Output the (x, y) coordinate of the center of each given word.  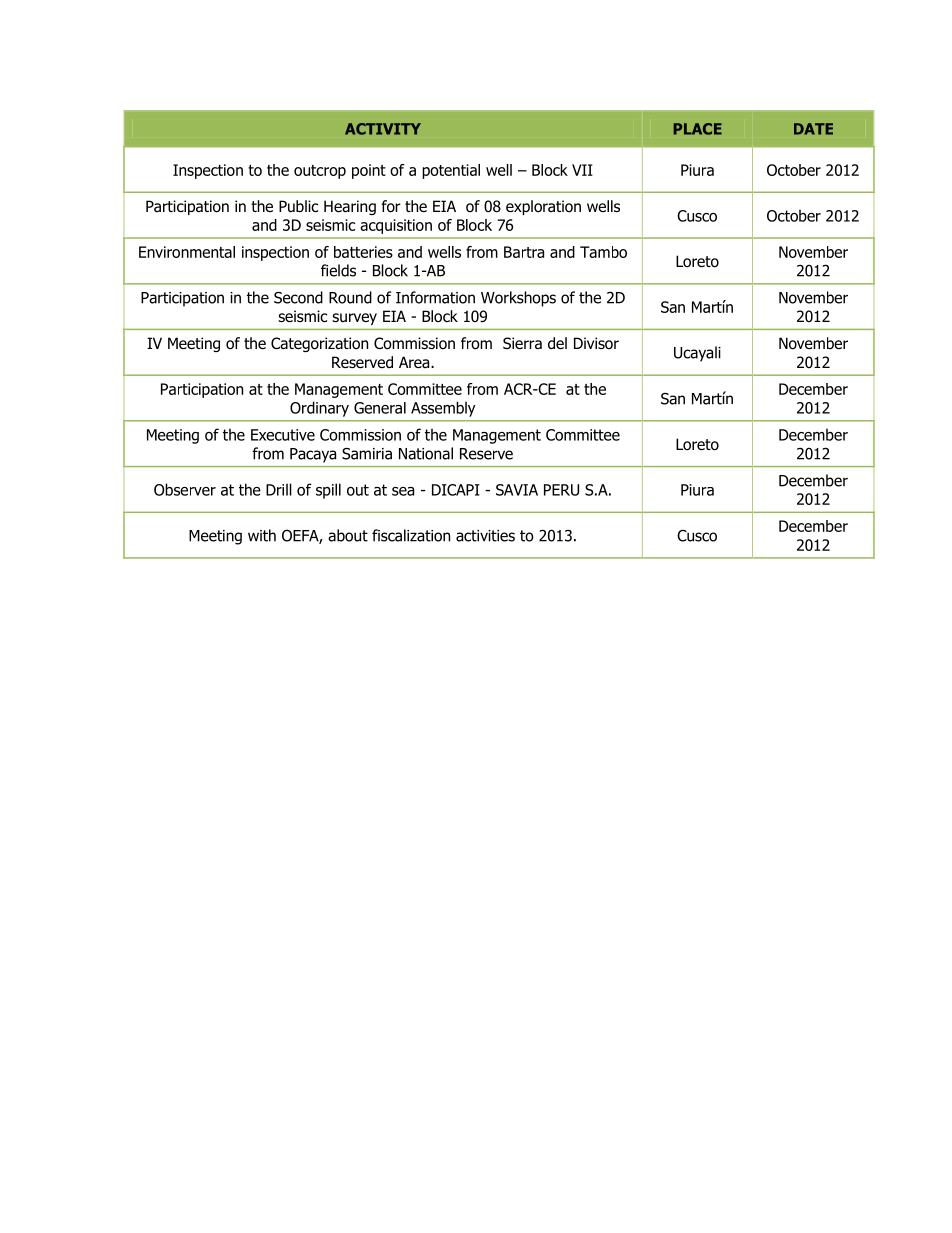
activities (485, 536)
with (262, 535)
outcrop (320, 172)
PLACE (697, 129)
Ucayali (697, 354)
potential (451, 171)
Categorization (319, 344)
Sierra (522, 343)
